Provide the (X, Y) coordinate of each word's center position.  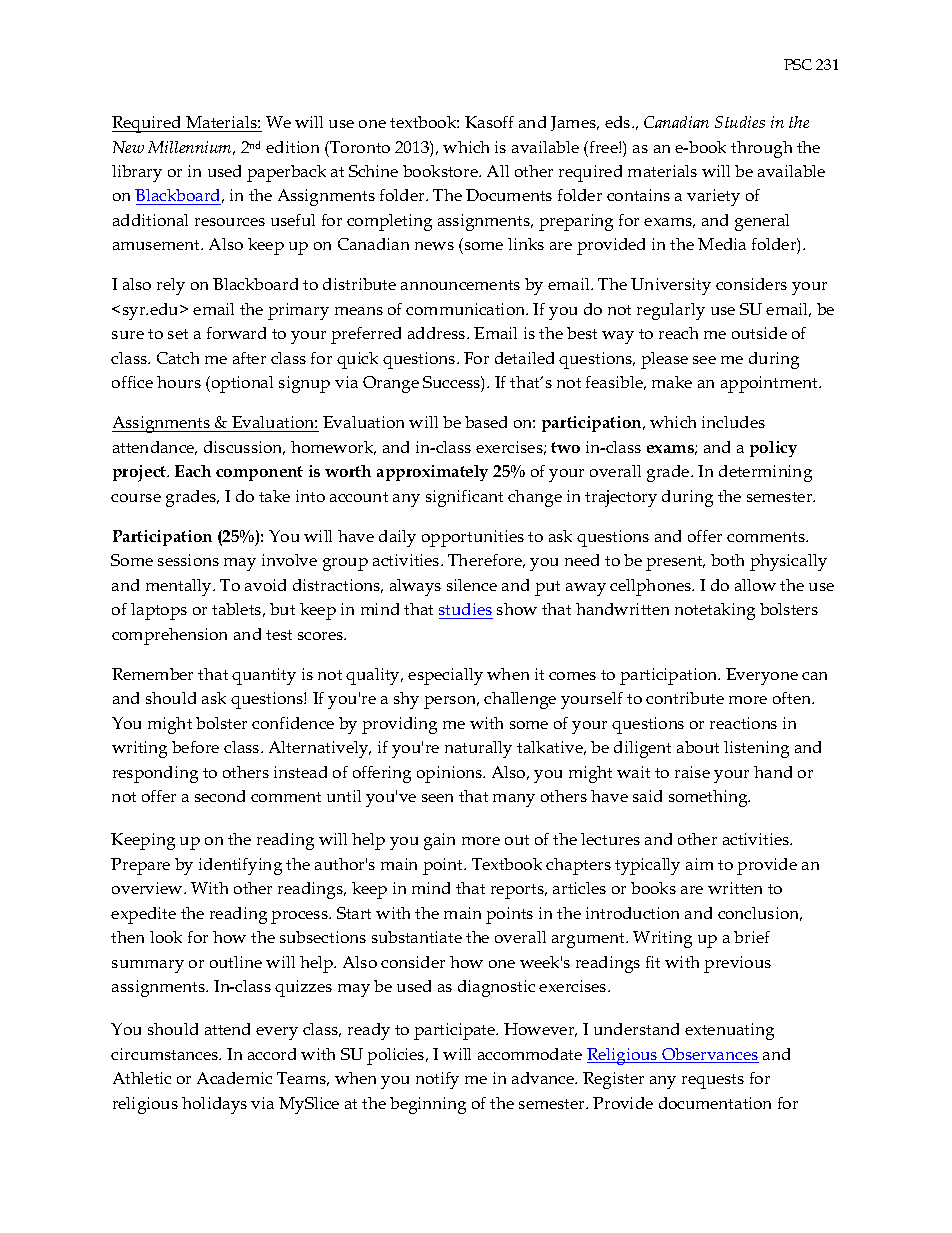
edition (292, 147)
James (574, 123)
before (195, 747)
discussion (244, 448)
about (698, 747)
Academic (234, 1078)
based (486, 422)
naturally (478, 749)
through (761, 149)
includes (733, 422)
